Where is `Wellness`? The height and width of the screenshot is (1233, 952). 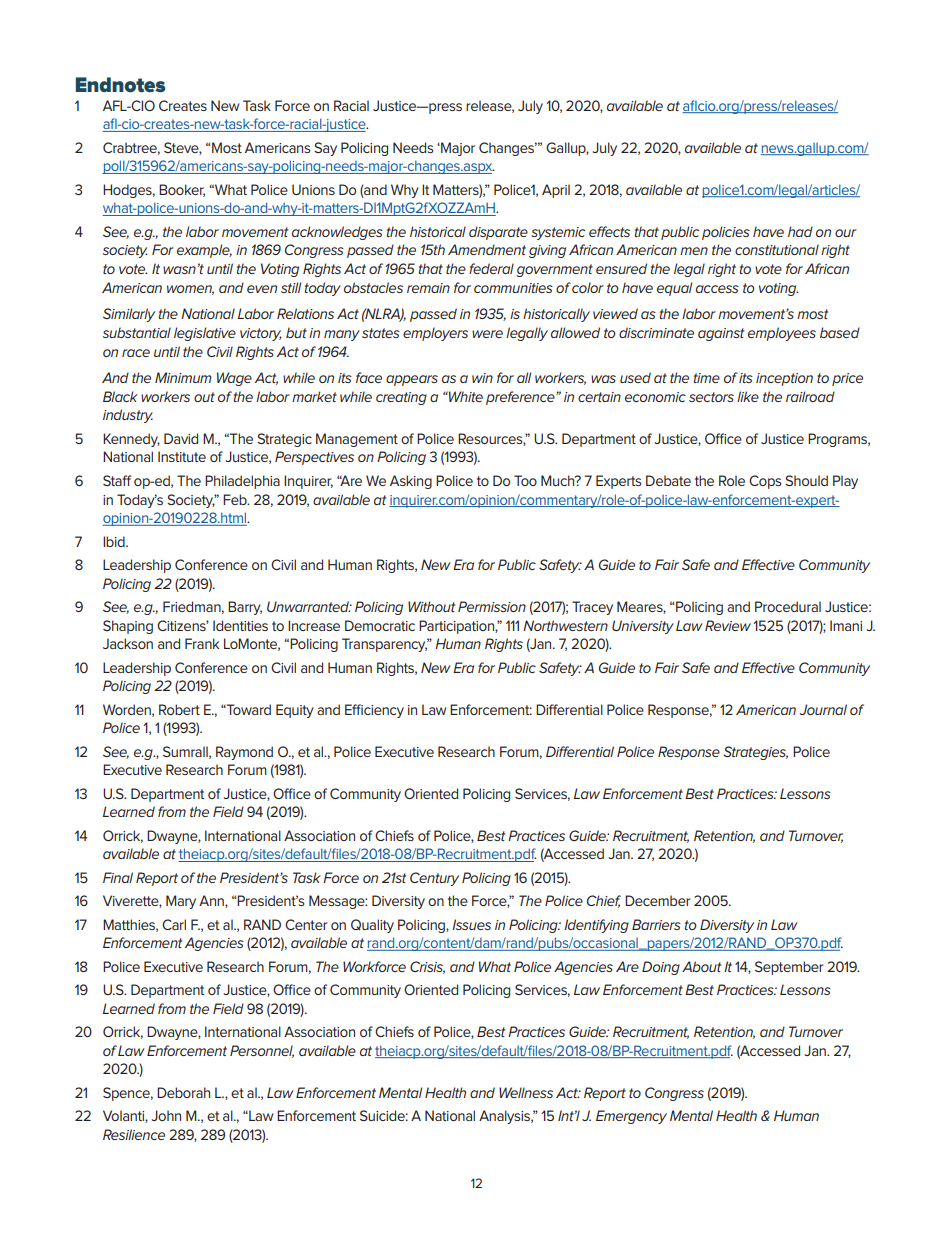 Wellness is located at coordinates (526, 1092).
